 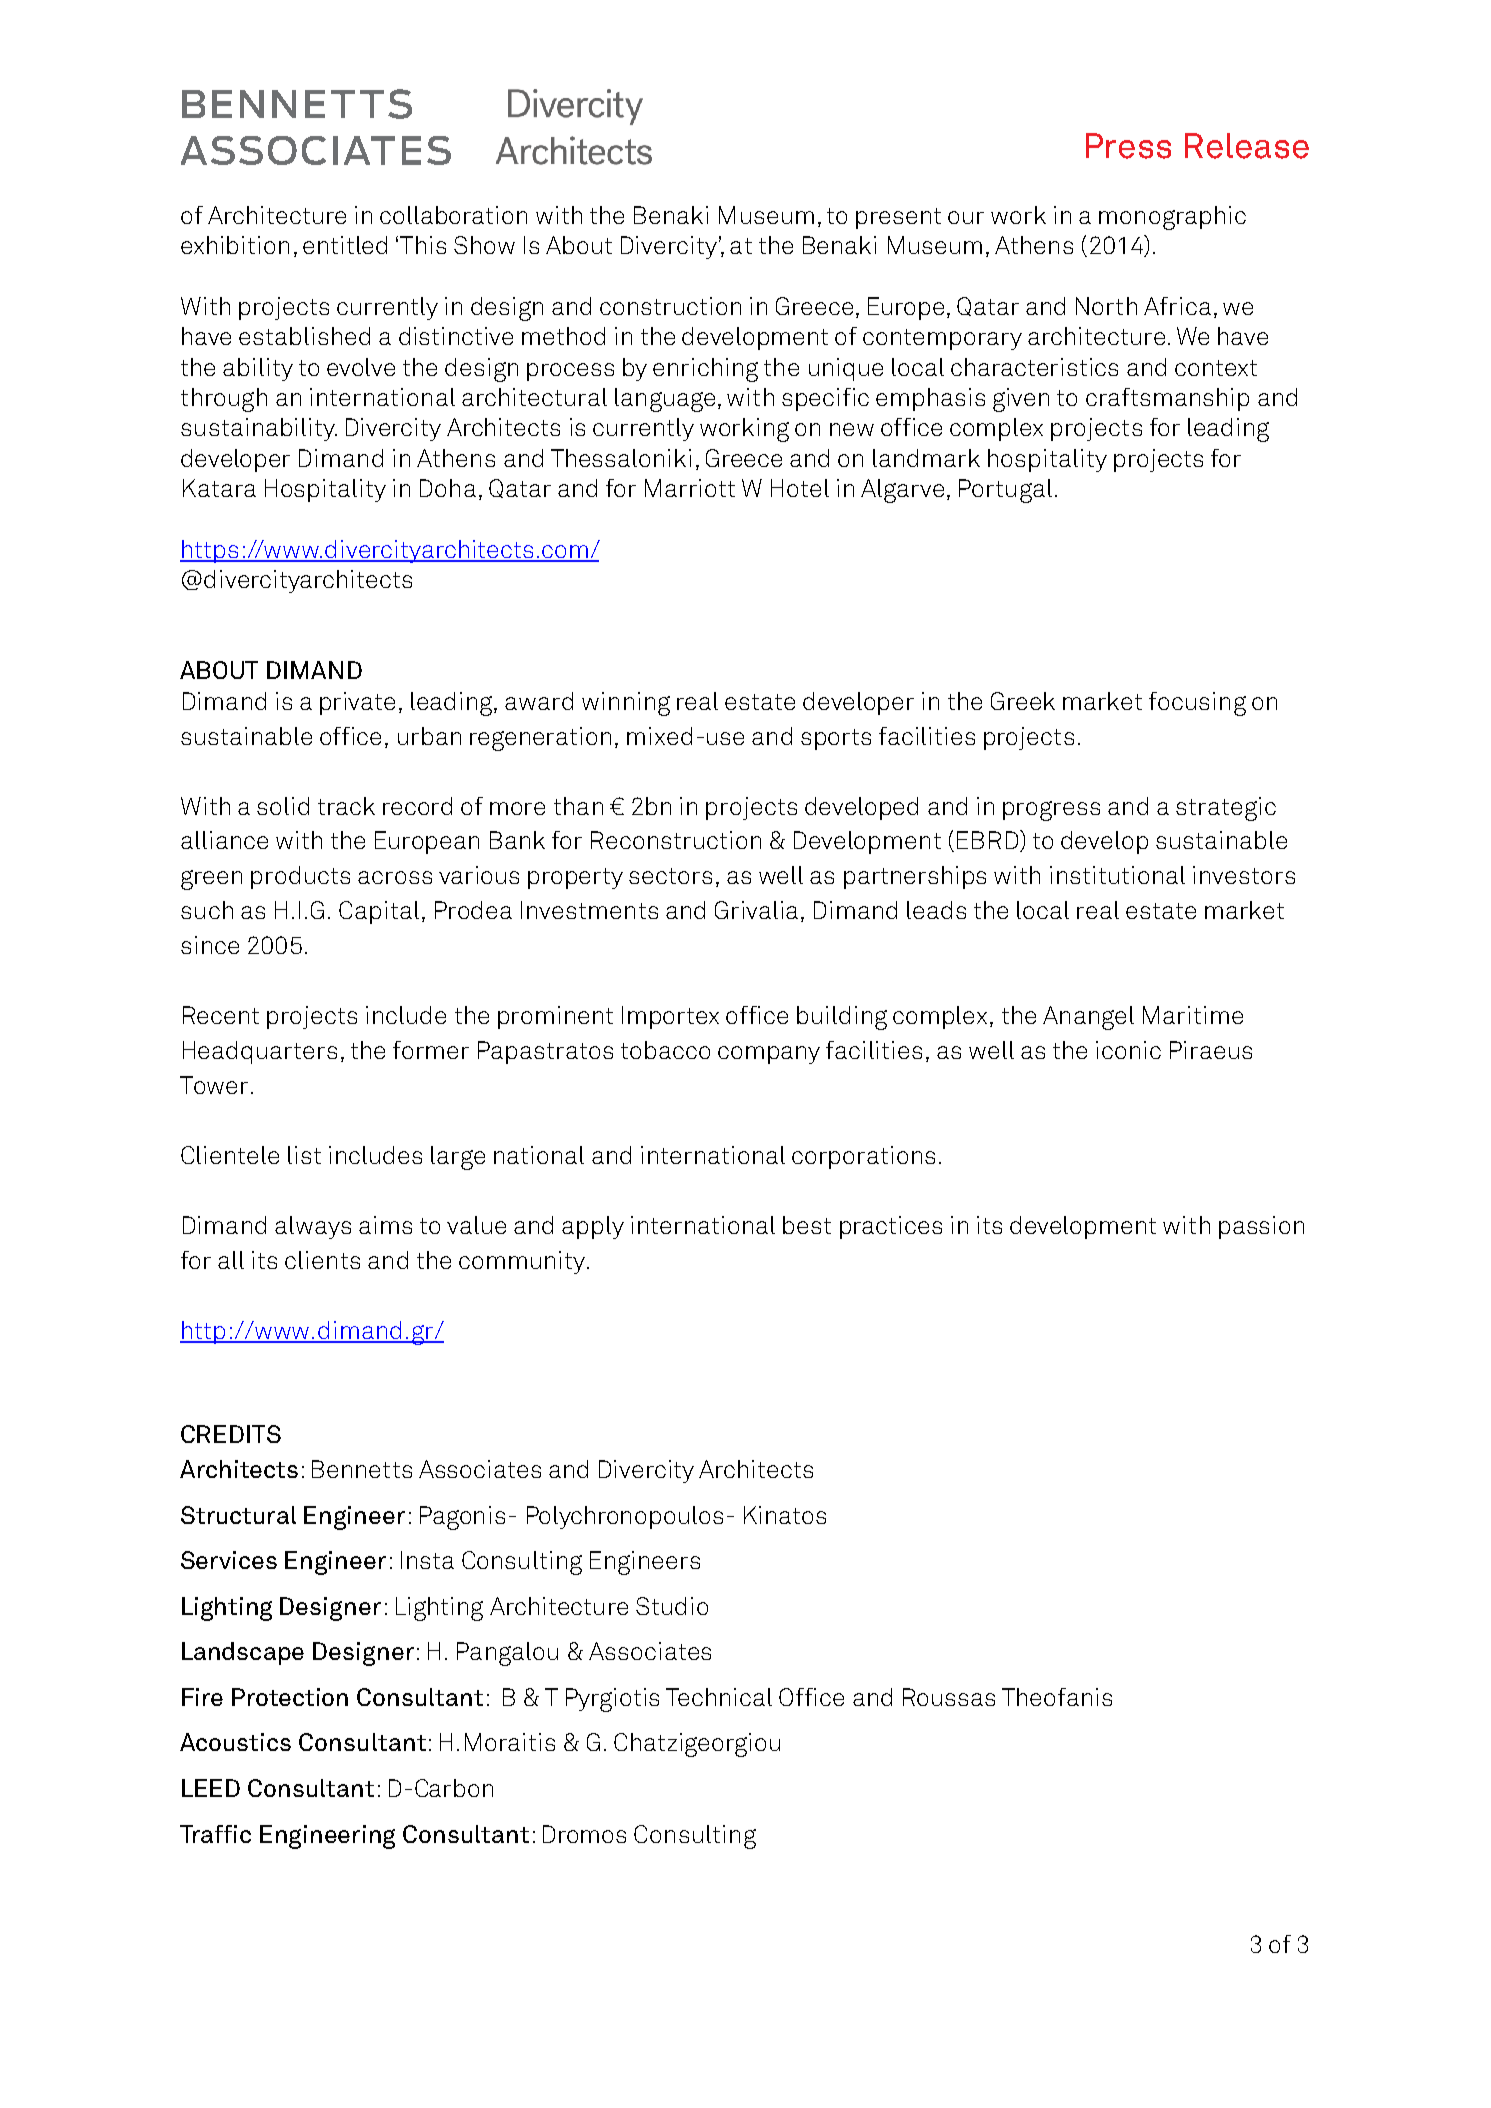 I want to click on Portugal, so click(x=1005, y=491).
